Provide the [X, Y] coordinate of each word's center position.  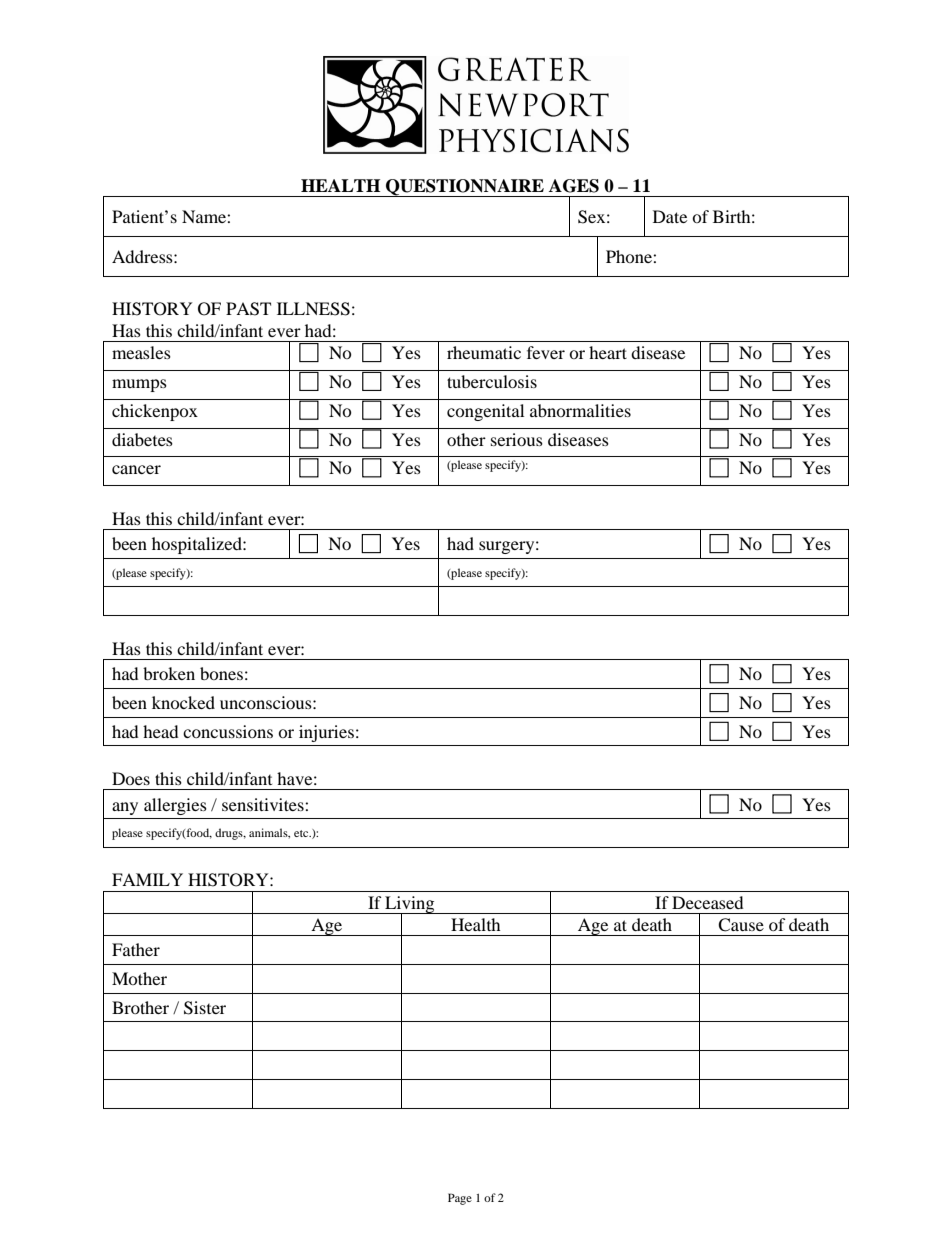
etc [302, 833]
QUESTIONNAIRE [465, 188]
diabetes [142, 439]
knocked [183, 702]
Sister [205, 1008]
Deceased [708, 902]
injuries [326, 733]
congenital [485, 412]
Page [460, 1199]
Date [670, 216]
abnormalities [580, 410]
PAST [248, 309]
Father [136, 949]
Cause [741, 925]
